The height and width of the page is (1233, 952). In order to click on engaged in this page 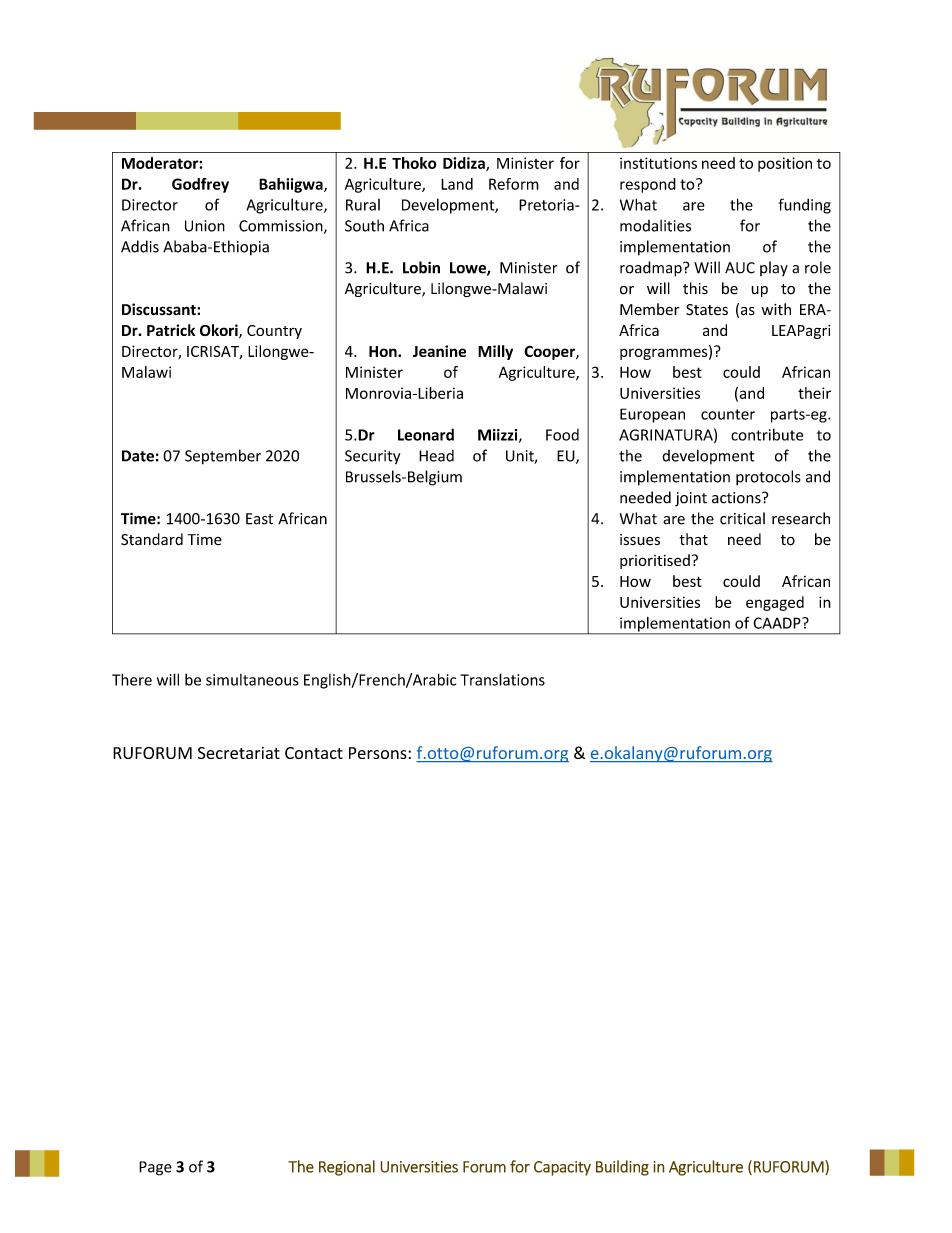, I will do `click(775, 603)`.
